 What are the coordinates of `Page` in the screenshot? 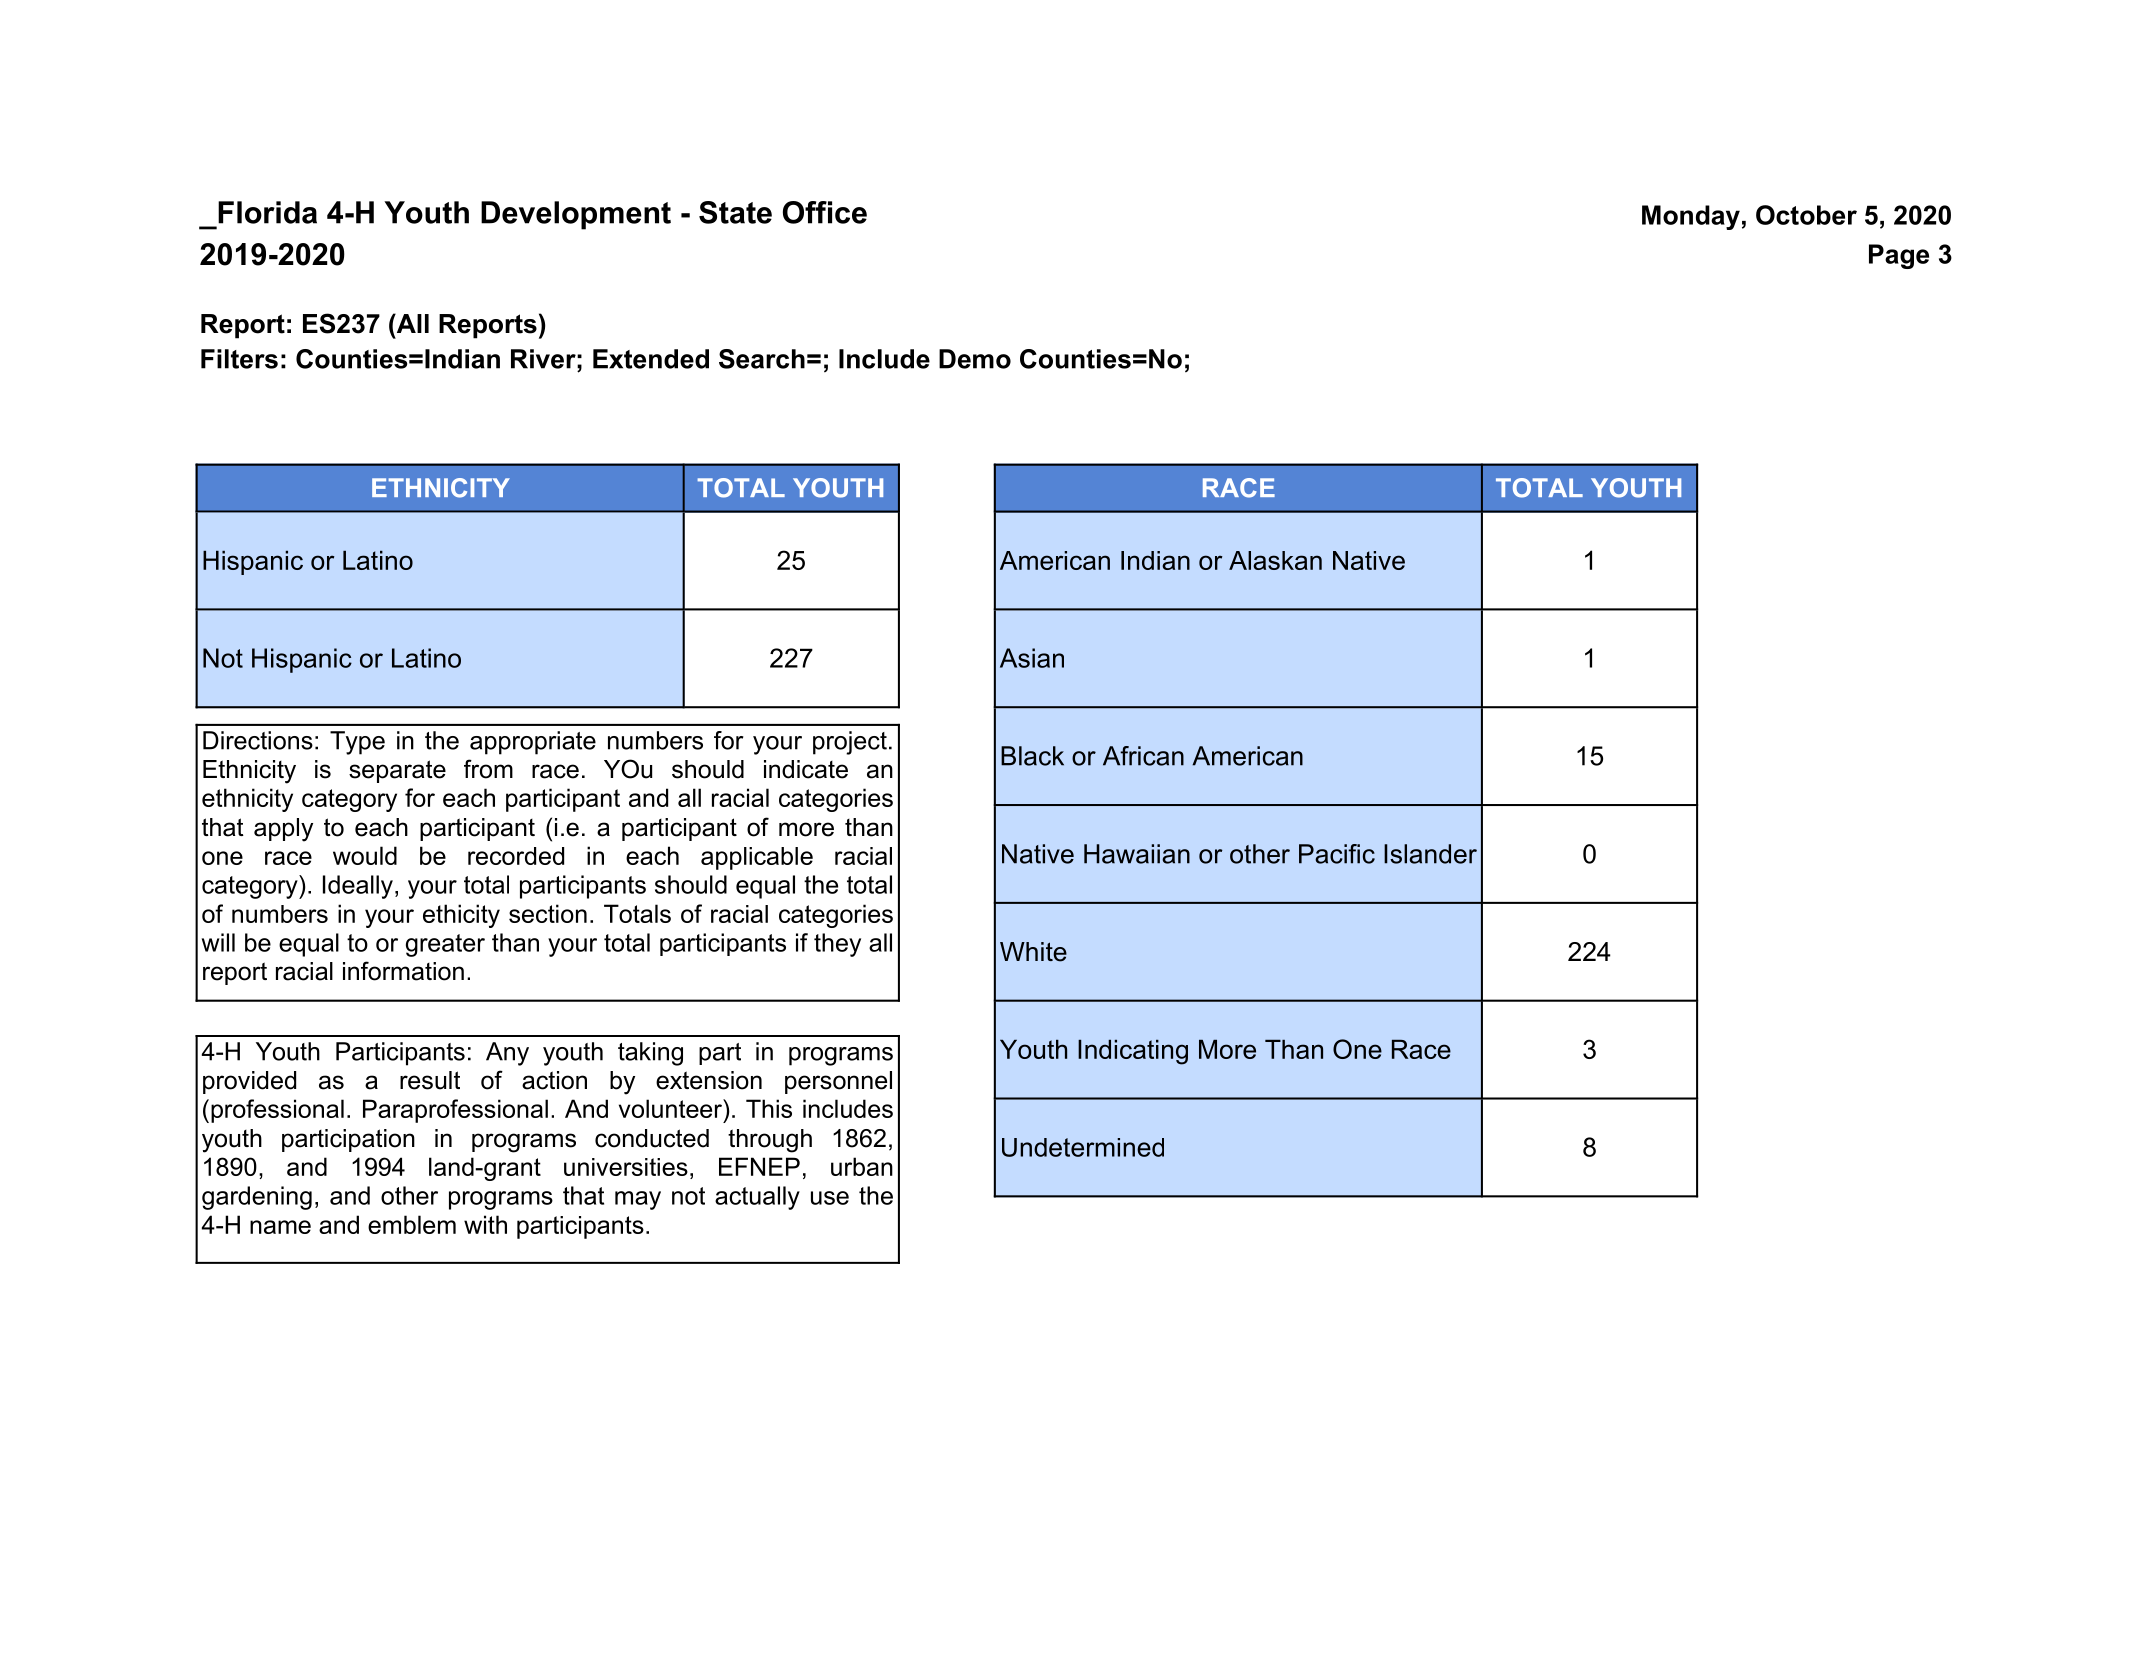 It's located at (1899, 256).
